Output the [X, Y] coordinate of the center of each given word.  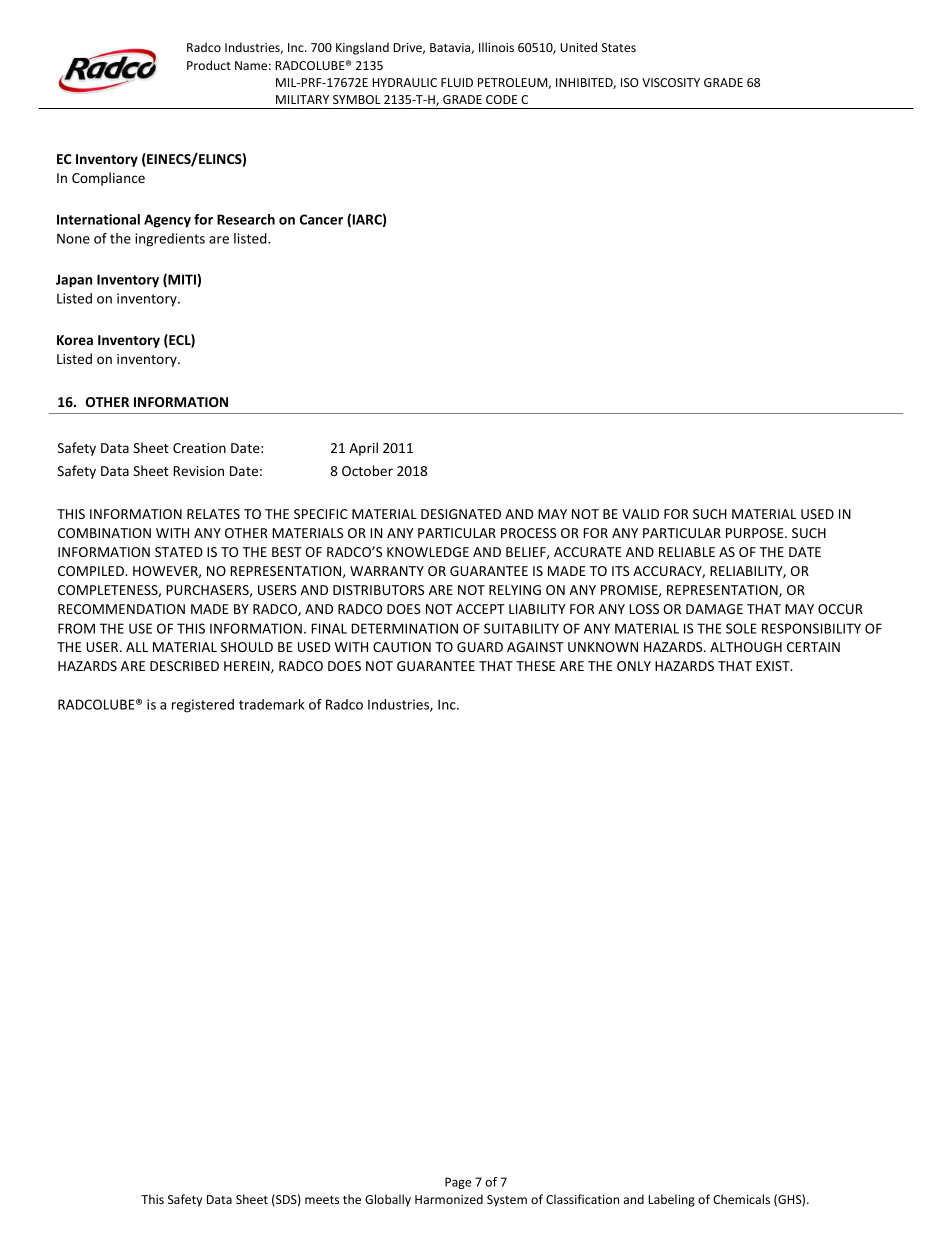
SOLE [741, 628]
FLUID [457, 82]
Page [458, 1183]
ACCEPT [480, 609]
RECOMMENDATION [121, 609]
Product [209, 65]
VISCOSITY [671, 82]
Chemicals [741, 1199]
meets [322, 1200]
